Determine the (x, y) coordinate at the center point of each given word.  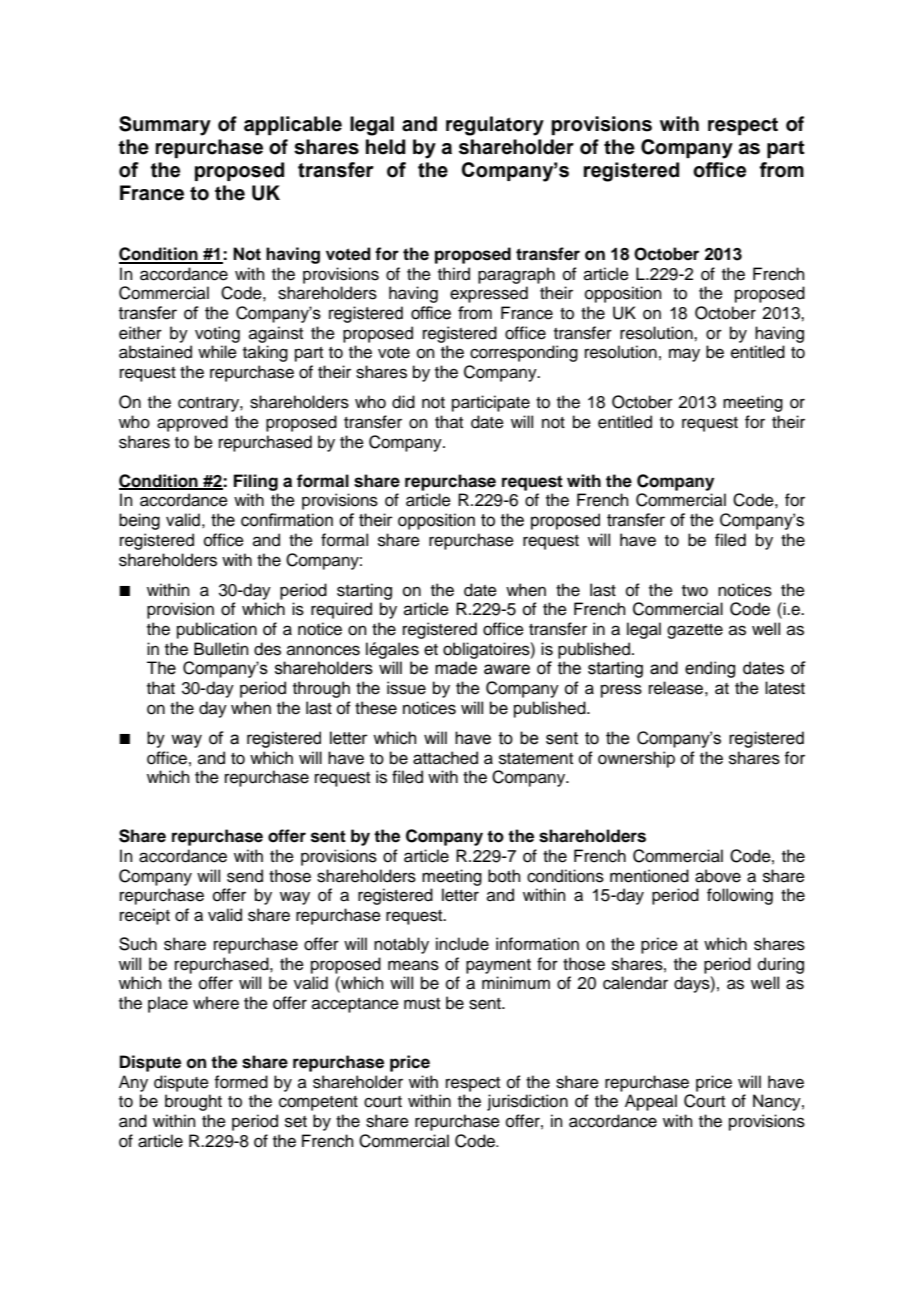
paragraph (516, 275)
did (403, 402)
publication (217, 630)
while (217, 352)
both (504, 876)
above (718, 876)
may (684, 355)
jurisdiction (527, 1102)
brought (193, 1102)
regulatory (495, 126)
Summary (165, 126)
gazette (695, 631)
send (245, 876)
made (456, 668)
